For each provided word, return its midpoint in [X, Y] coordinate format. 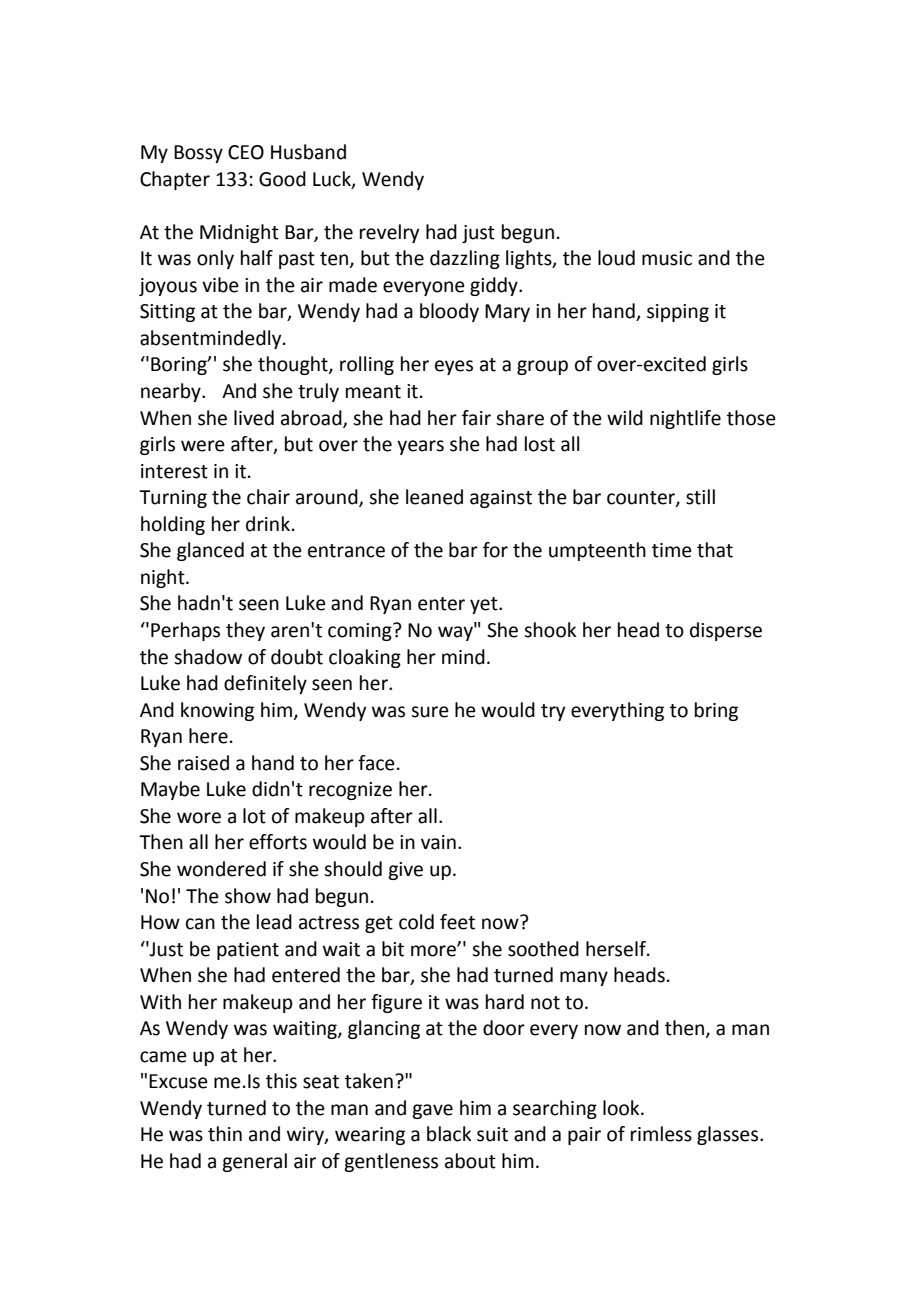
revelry [389, 233]
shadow [208, 657]
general [254, 1162]
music [667, 258]
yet [485, 605]
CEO [246, 152]
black [449, 1134]
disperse [726, 631]
